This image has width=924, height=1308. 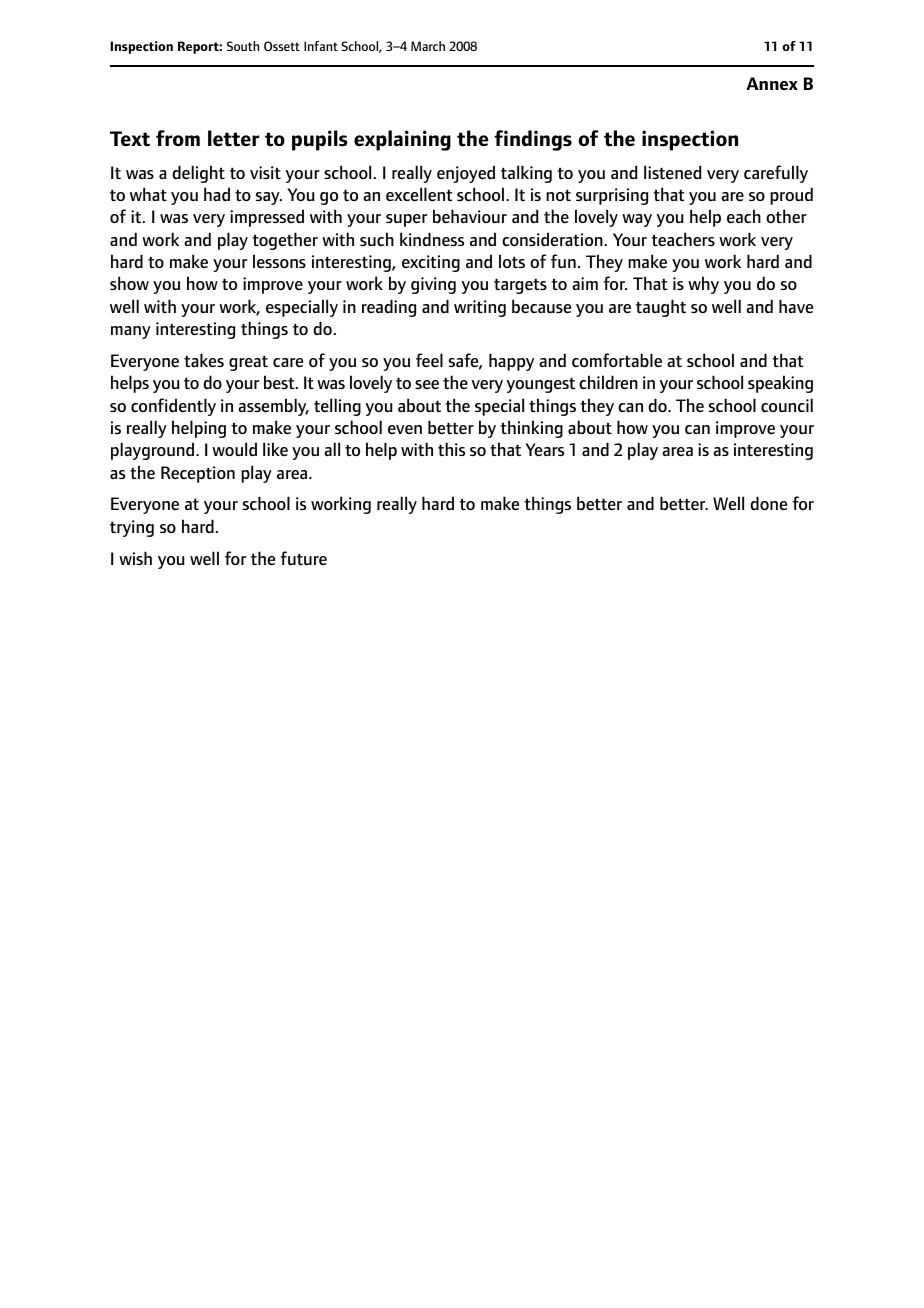 I want to click on future, so click(x=304, y=558).
